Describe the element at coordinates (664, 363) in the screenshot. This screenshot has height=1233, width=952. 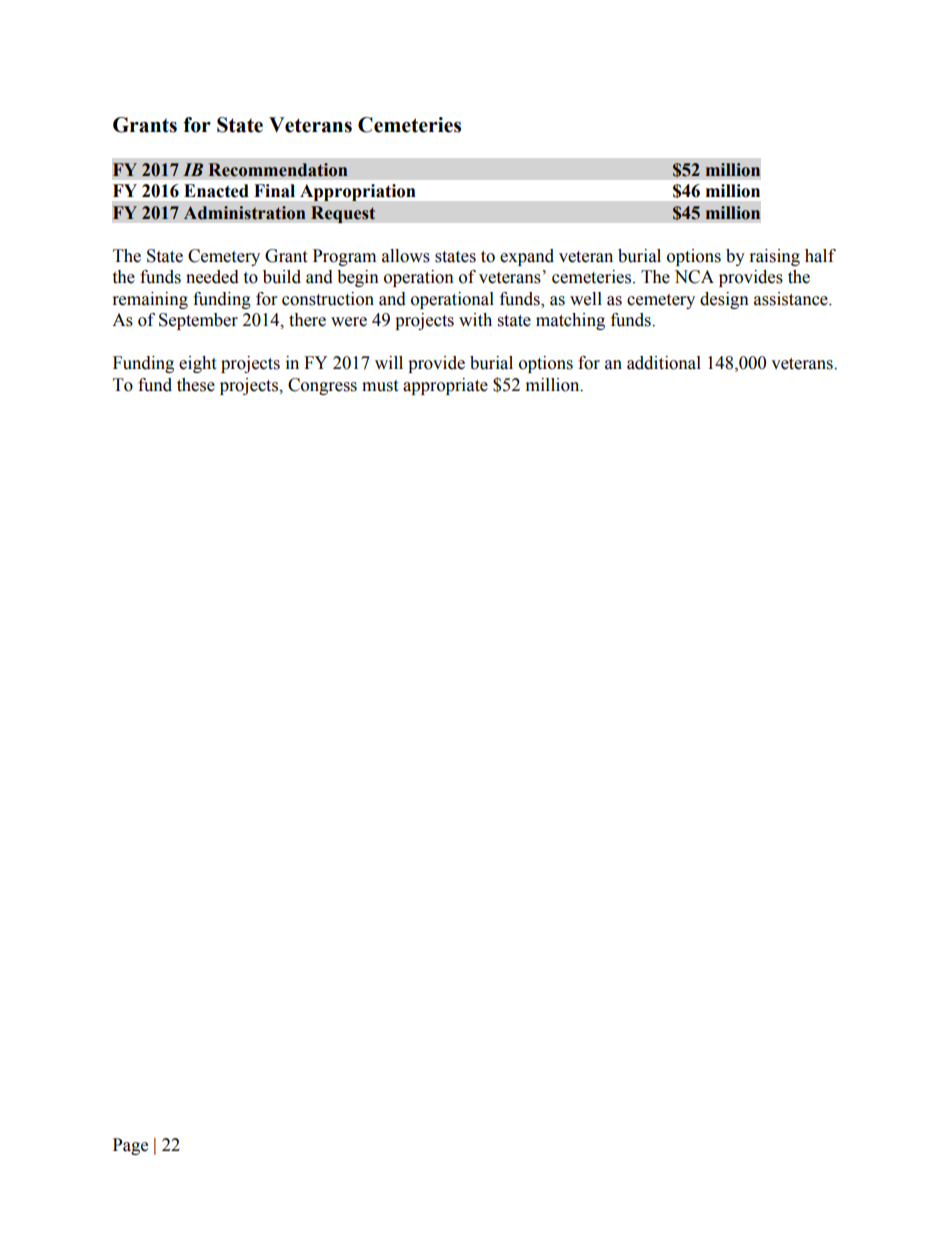
I see `additional` at that location.
